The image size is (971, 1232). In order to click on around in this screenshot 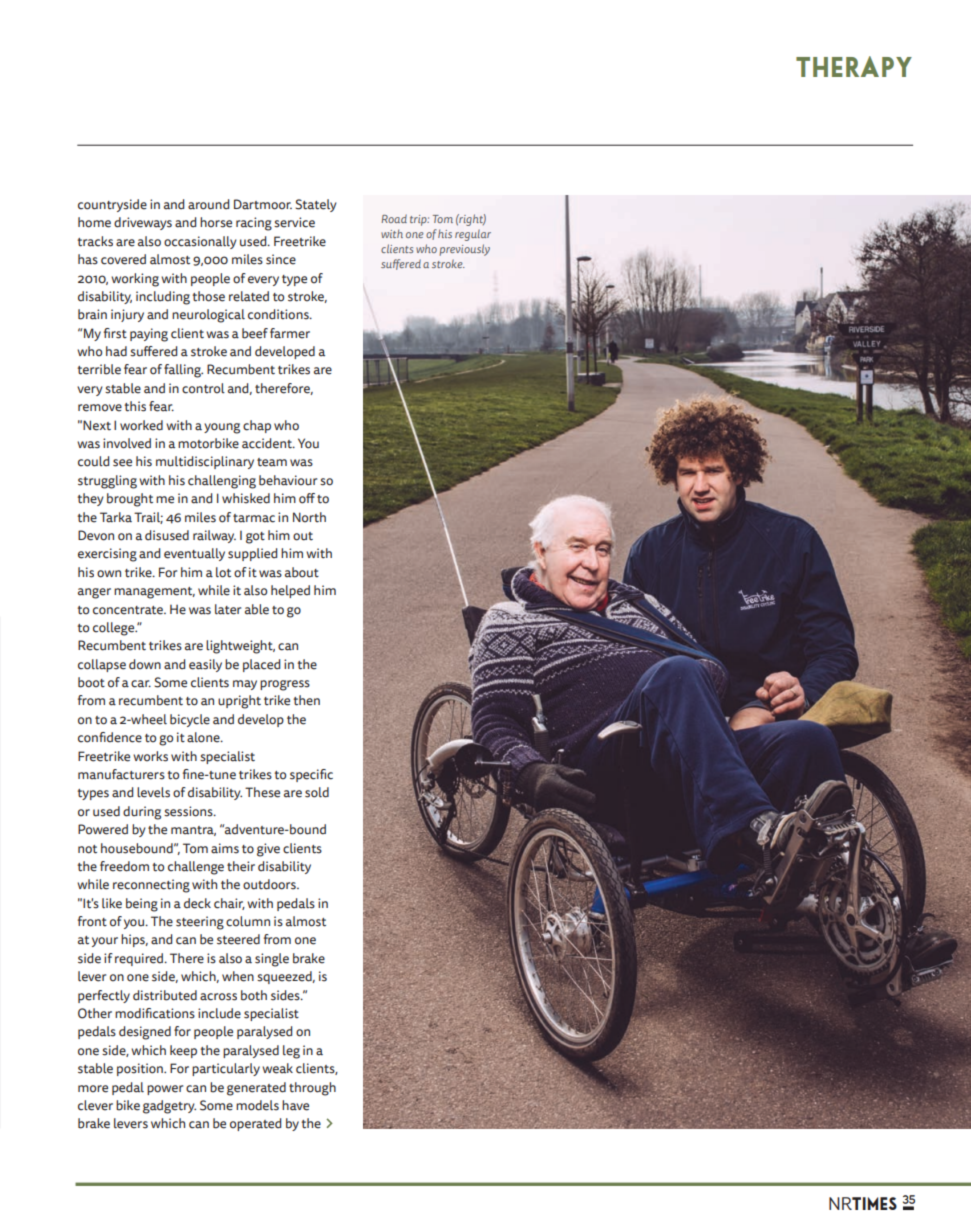, I will do `click(208, 204)`.
